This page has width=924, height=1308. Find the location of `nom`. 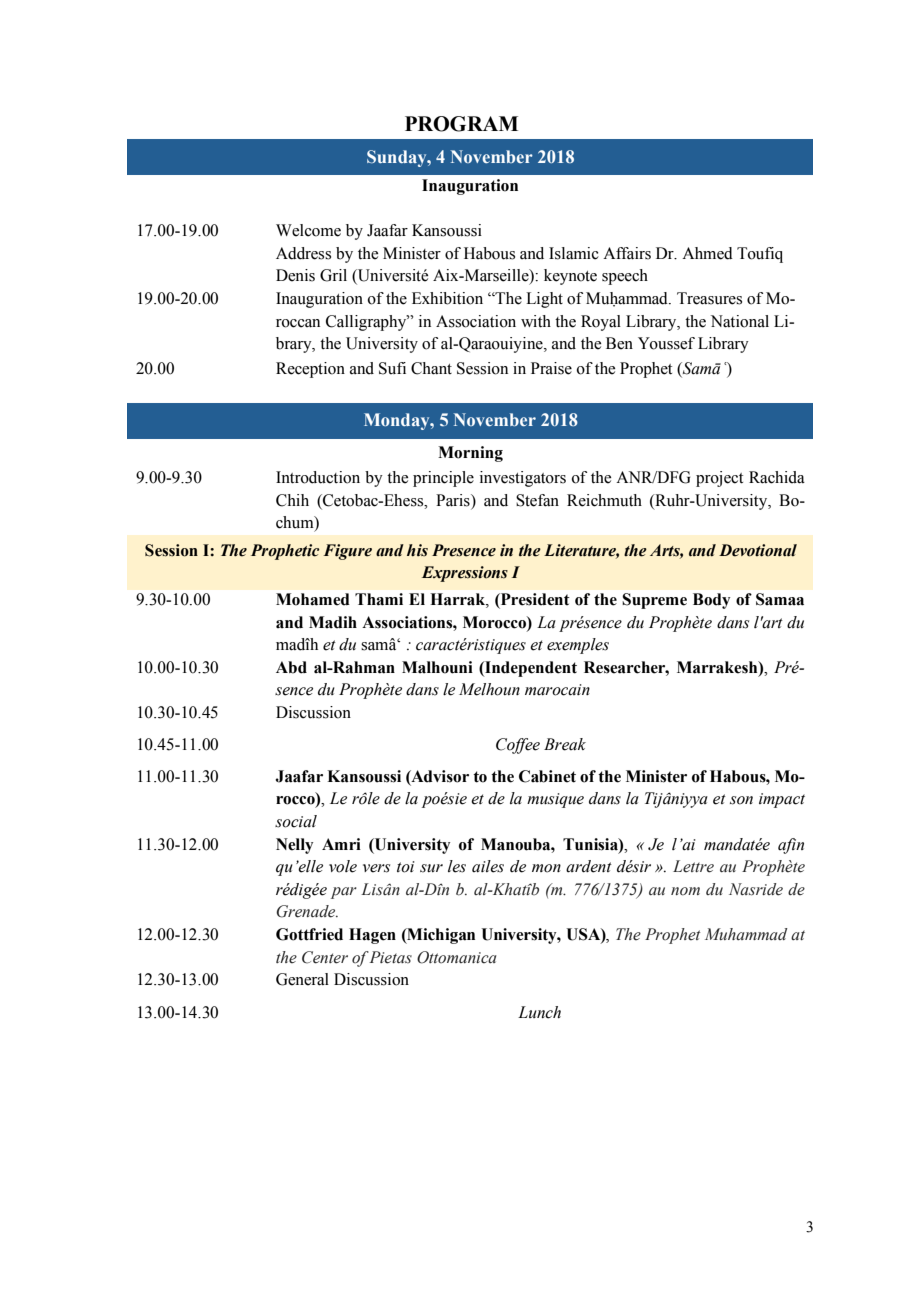

nom is located at coordinates (685, 891).
